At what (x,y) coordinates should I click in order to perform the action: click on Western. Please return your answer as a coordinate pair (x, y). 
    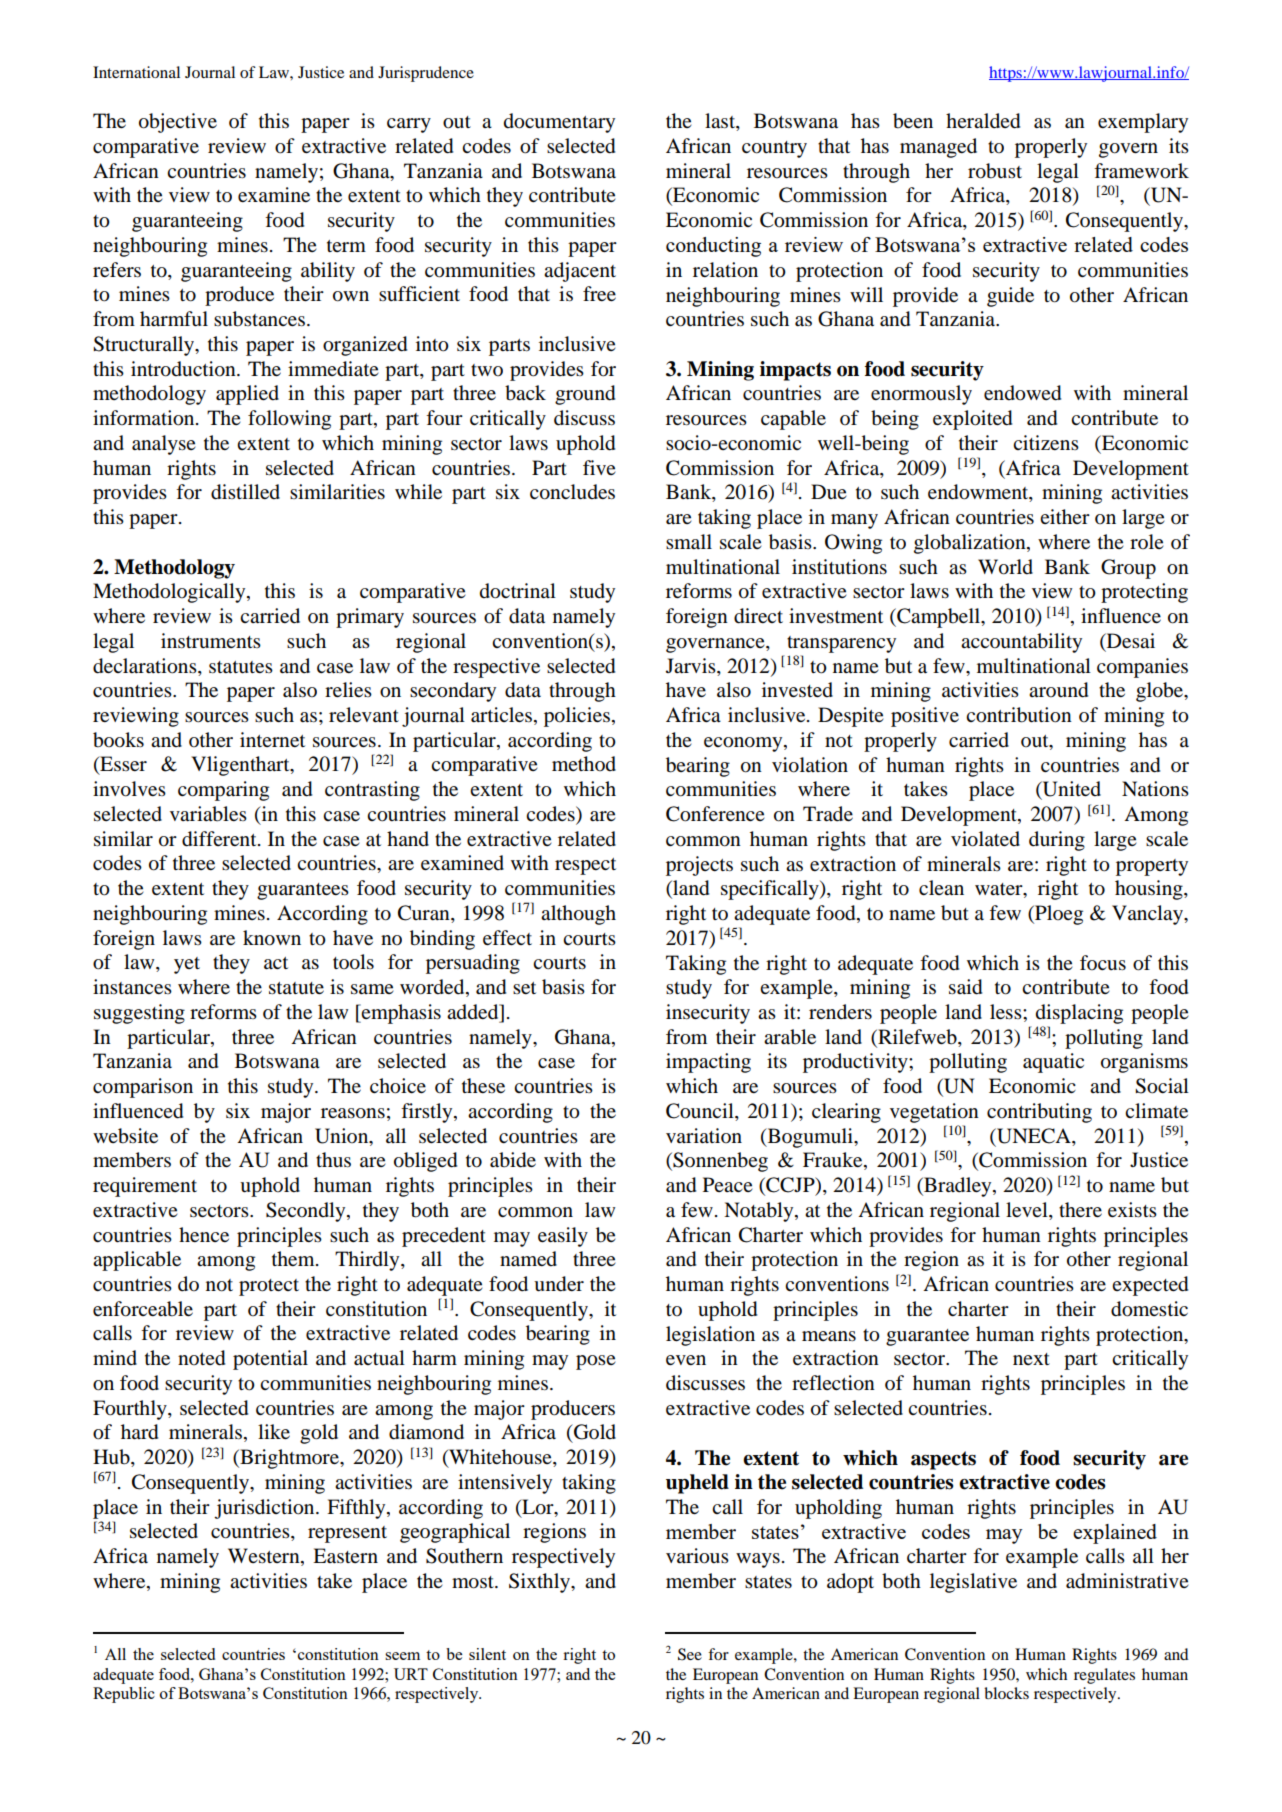
    Looking at the image, I should click on (265, 1557).
